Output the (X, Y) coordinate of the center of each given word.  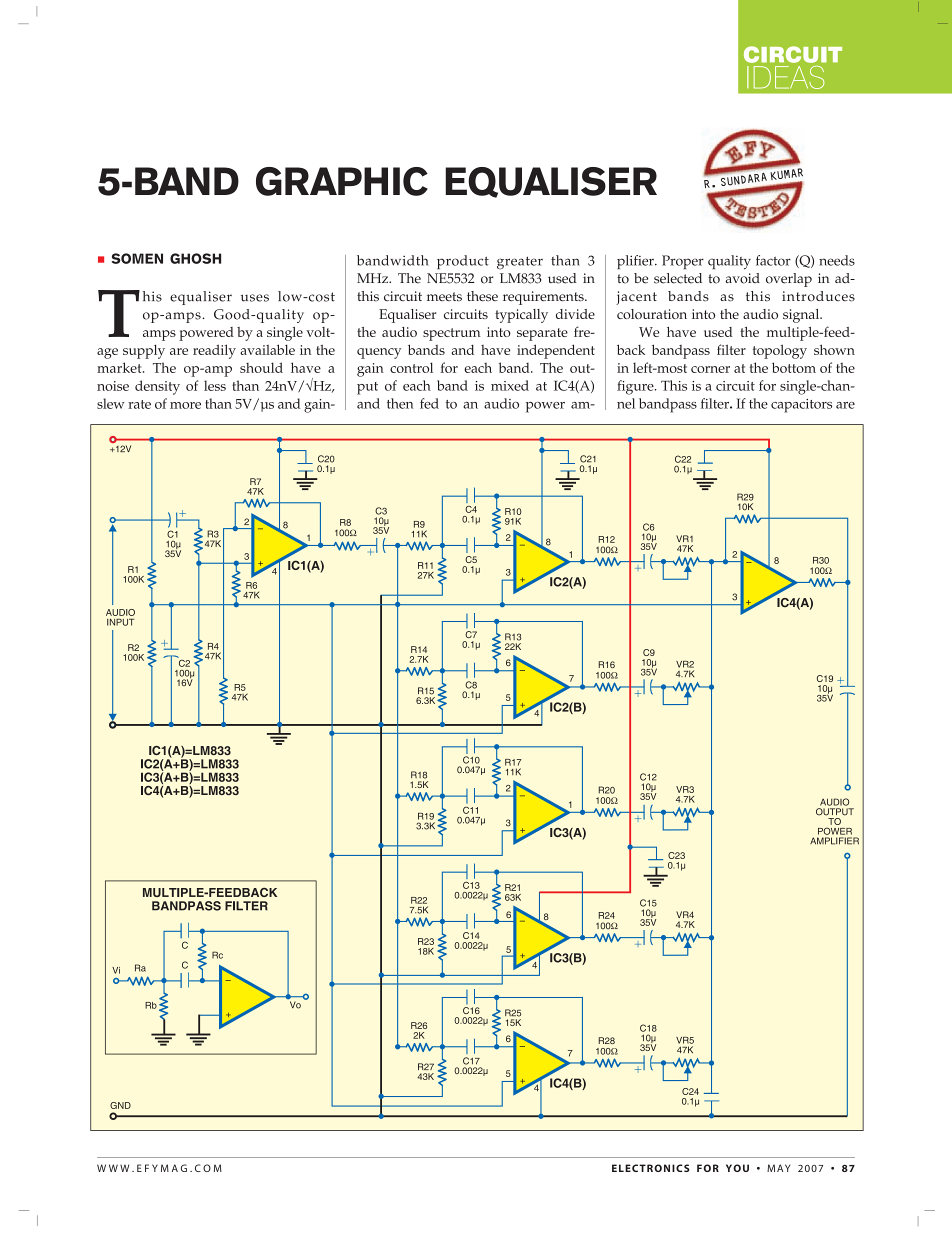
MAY (778, 1168)
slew (111, 403)
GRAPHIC (342, 181)
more (185, 405)
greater (520, 263)
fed (429, 403)
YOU (737, 1168)
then (400, 403)
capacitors (801, 406)
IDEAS (785, 77)
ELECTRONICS (651, 1168)
